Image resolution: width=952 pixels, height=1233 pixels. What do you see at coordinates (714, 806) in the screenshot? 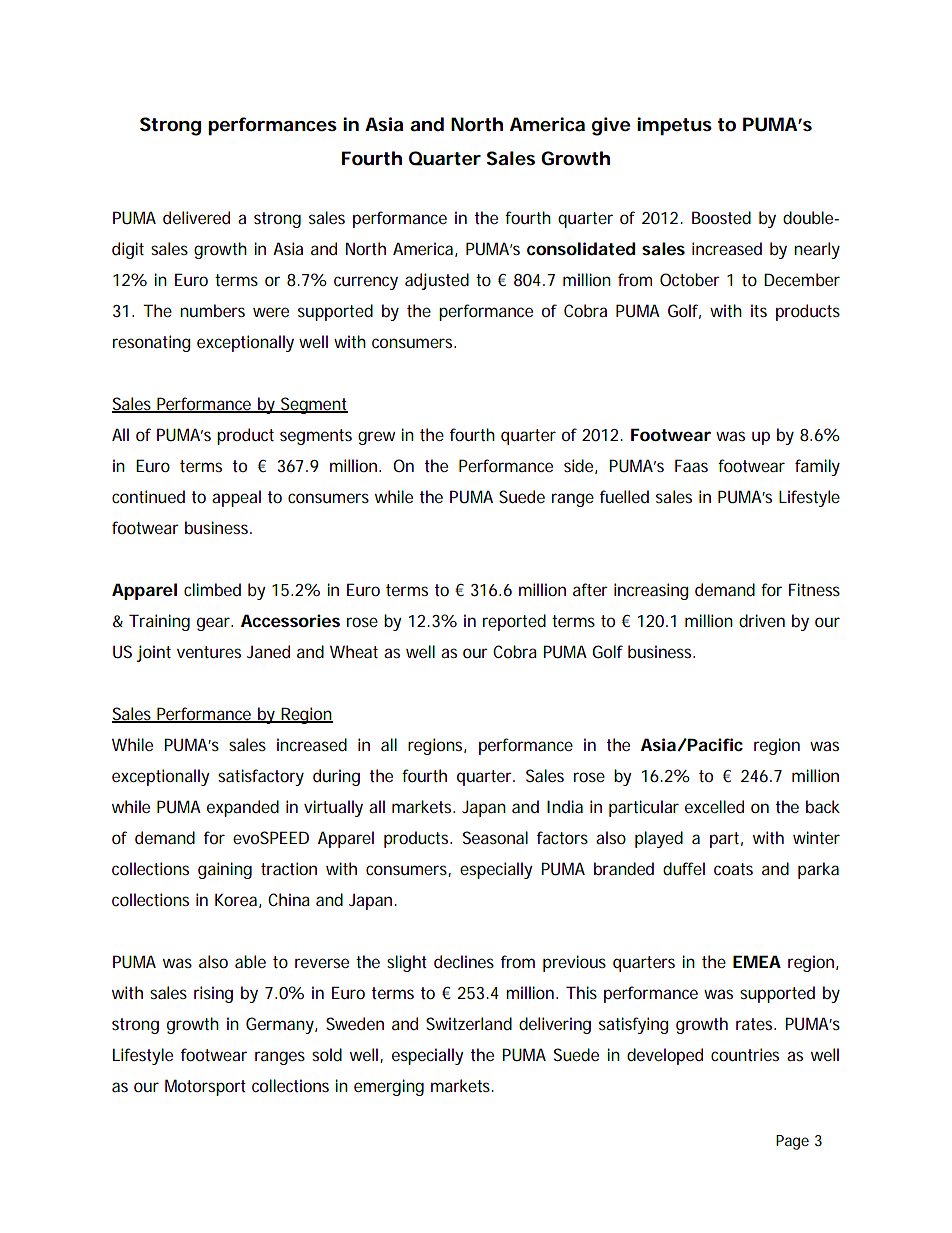
I see `excelled` at bounding box center [714, 806].
